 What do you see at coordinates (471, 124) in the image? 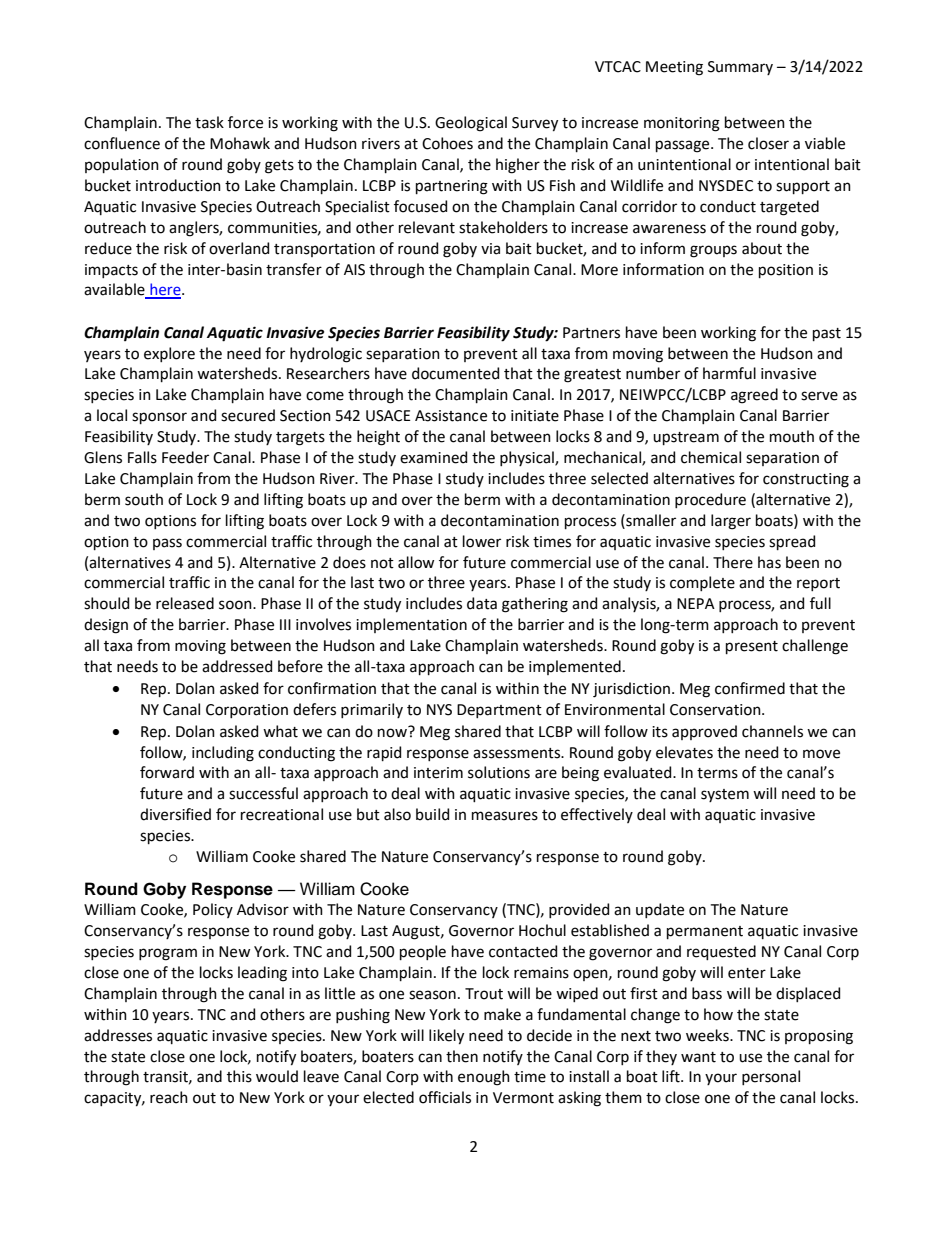
I see `Geological` at bounding box center [471, 124].
